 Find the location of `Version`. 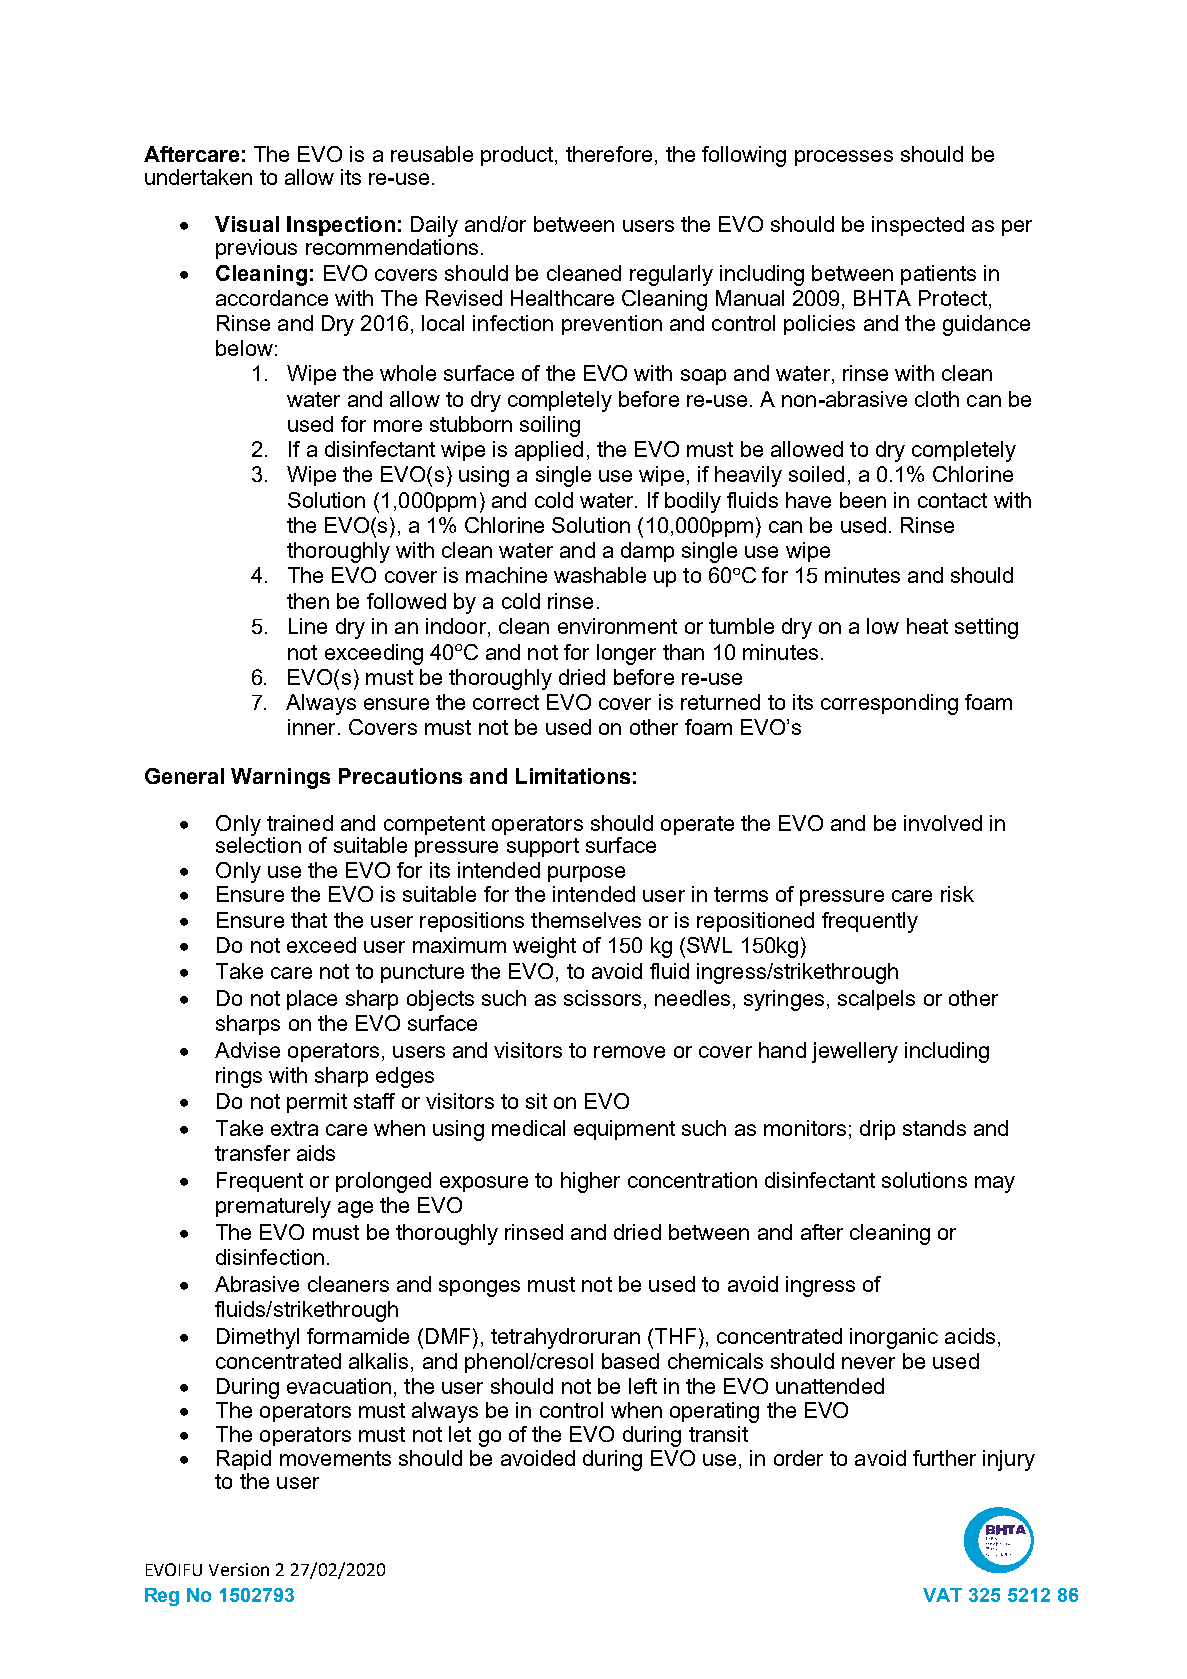

Version is located at coordinates (239, 1569).
